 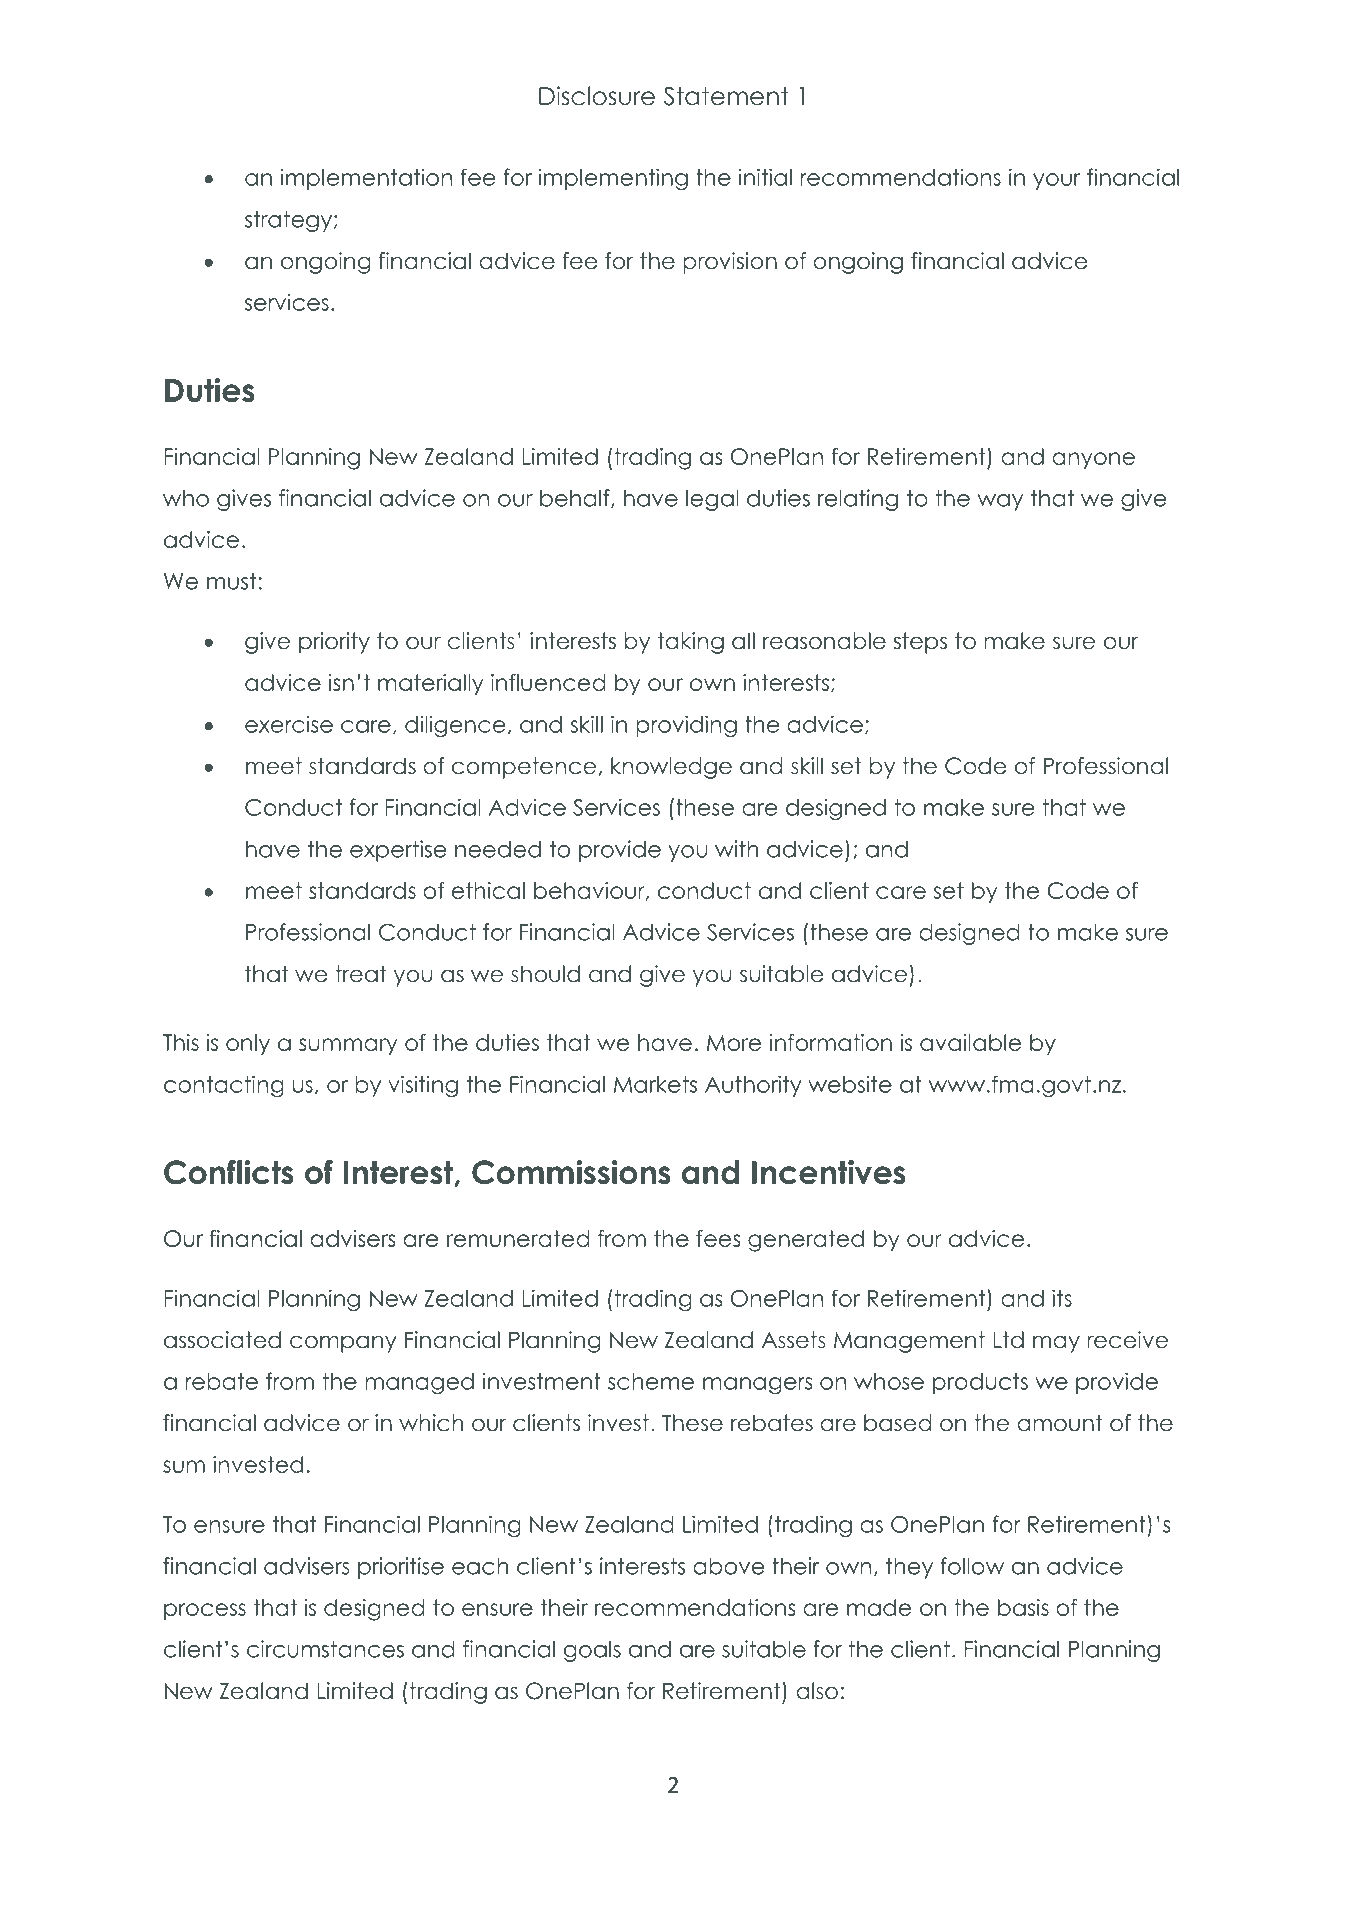 I want to click on available, so click(x=971, y=1042).
